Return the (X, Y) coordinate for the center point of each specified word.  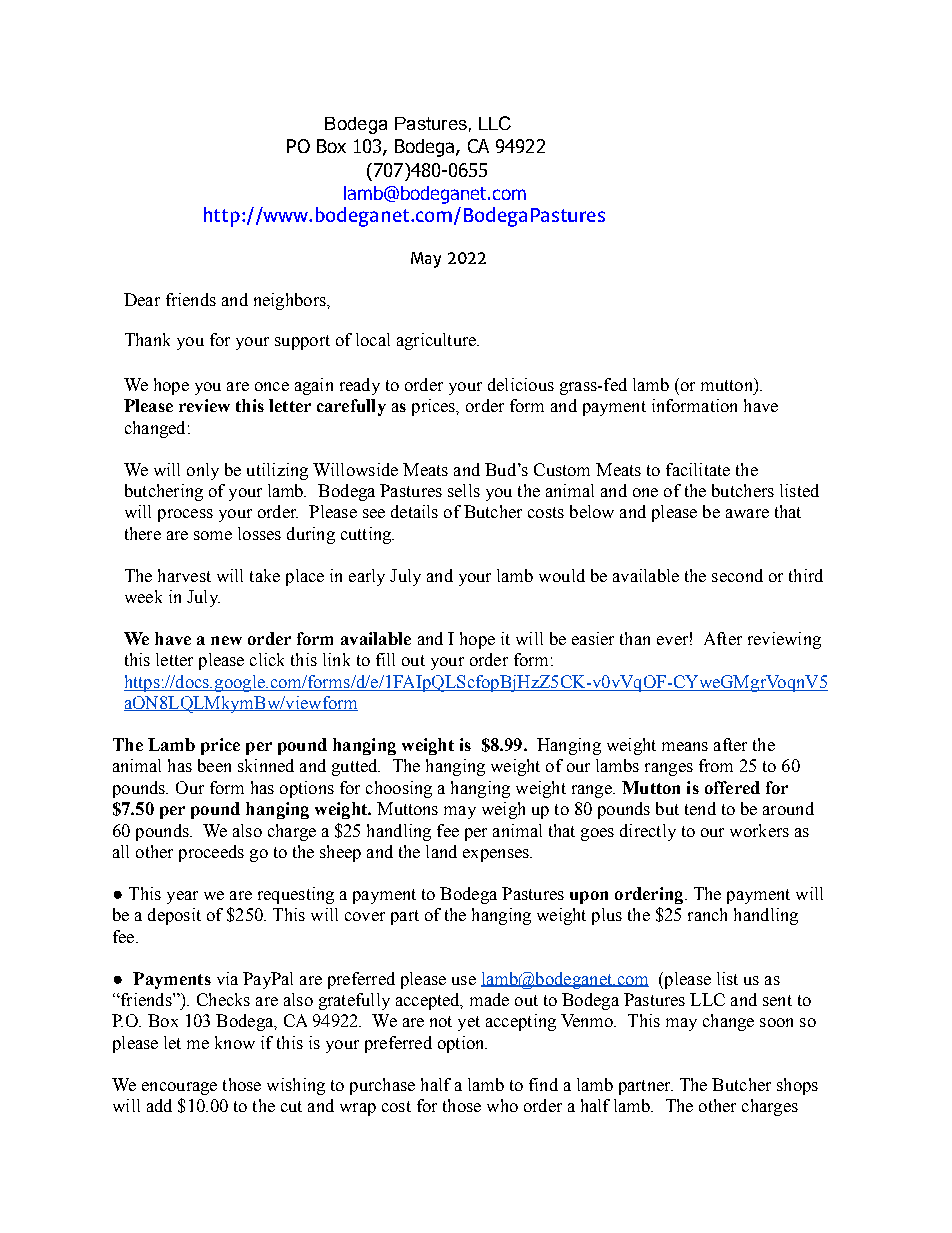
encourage (179, 1088)
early (367, 577)
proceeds (211, 853)
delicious (521, 384)
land (441, 851)
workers (759, 830)
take (265, 575)
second (737, 575)
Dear (142, 299)
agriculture (437, 341)
